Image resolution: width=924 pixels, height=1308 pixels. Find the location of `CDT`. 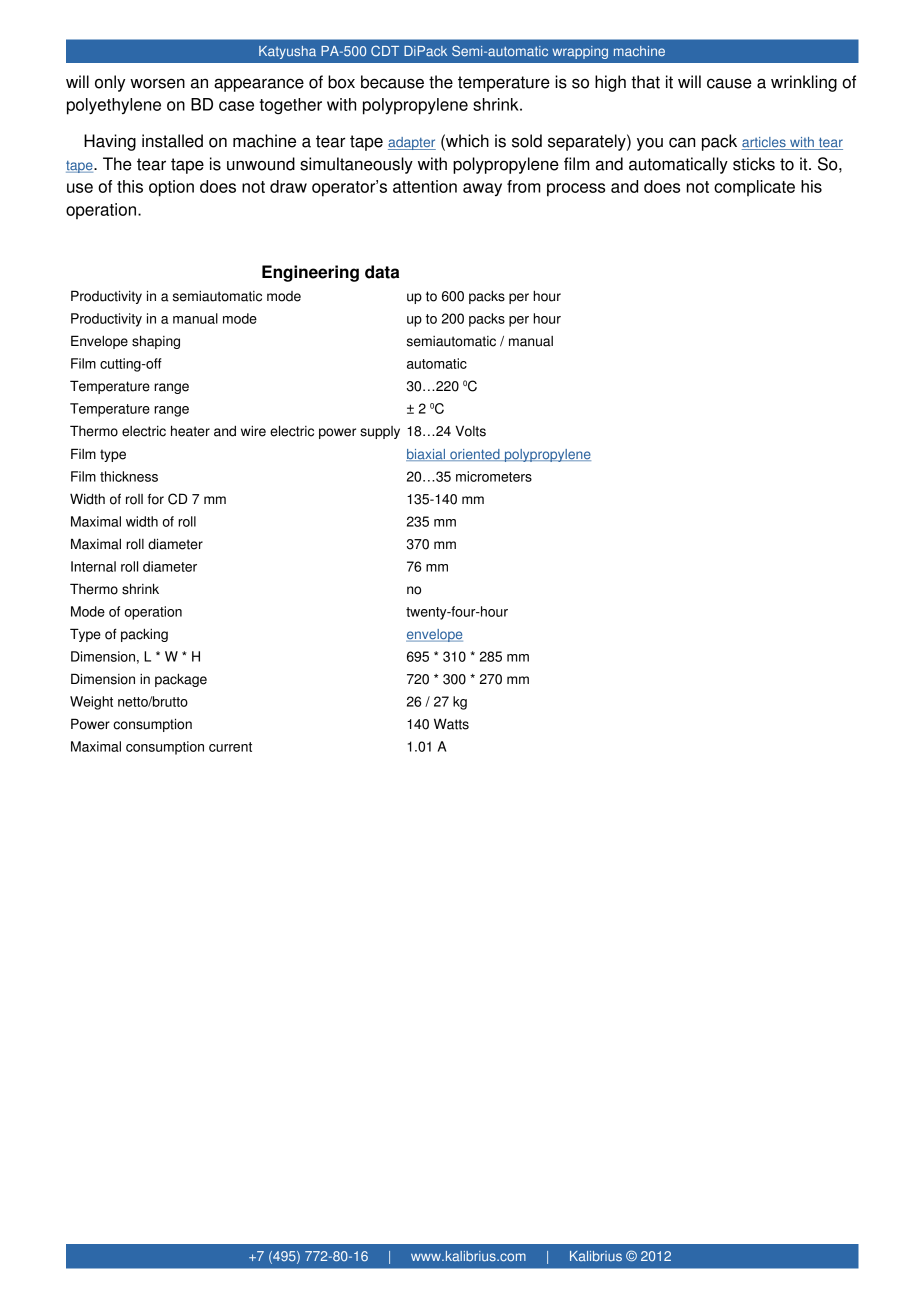

CDT is located at coordinates (385, 50).
